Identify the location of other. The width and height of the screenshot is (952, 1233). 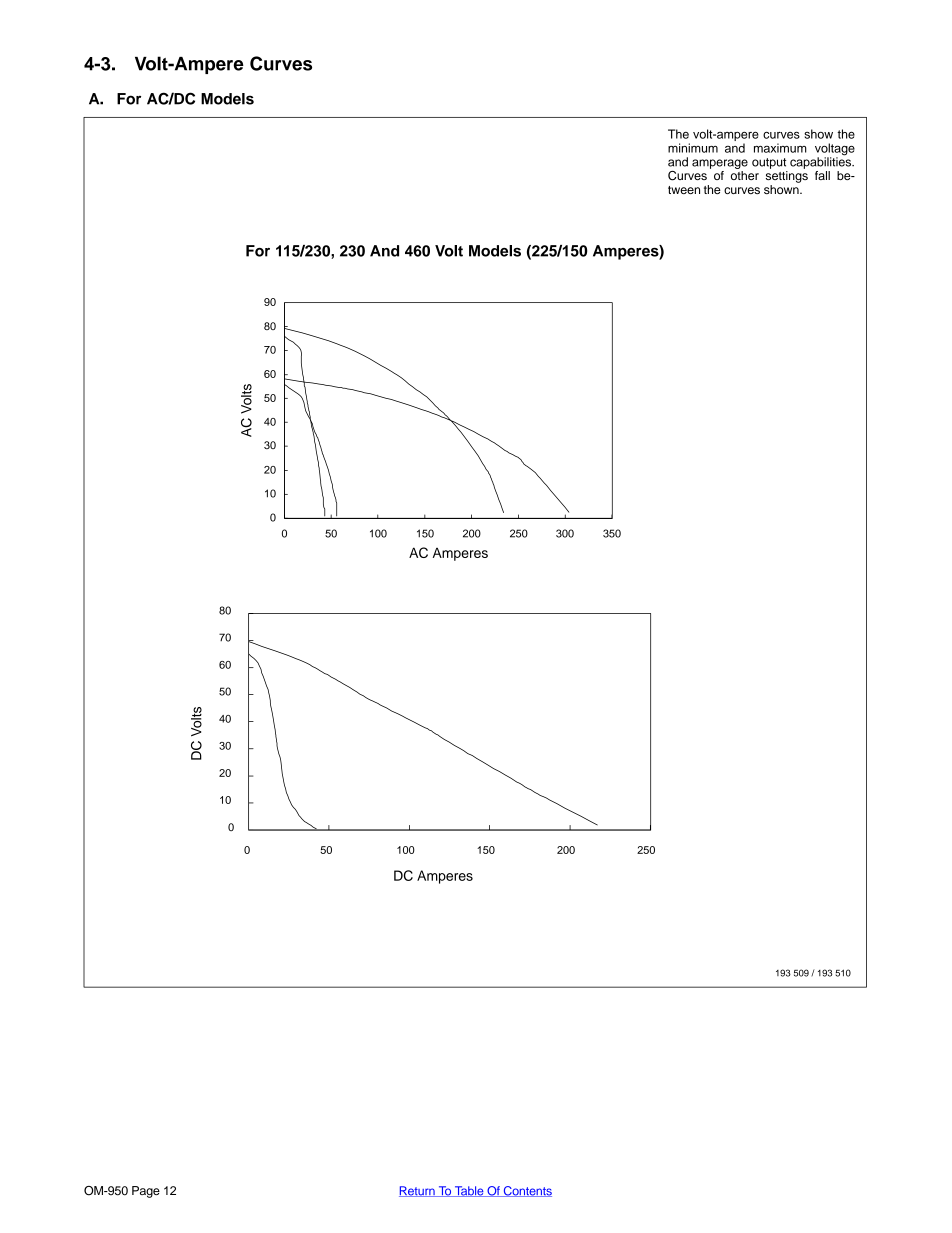
(745, 175).
